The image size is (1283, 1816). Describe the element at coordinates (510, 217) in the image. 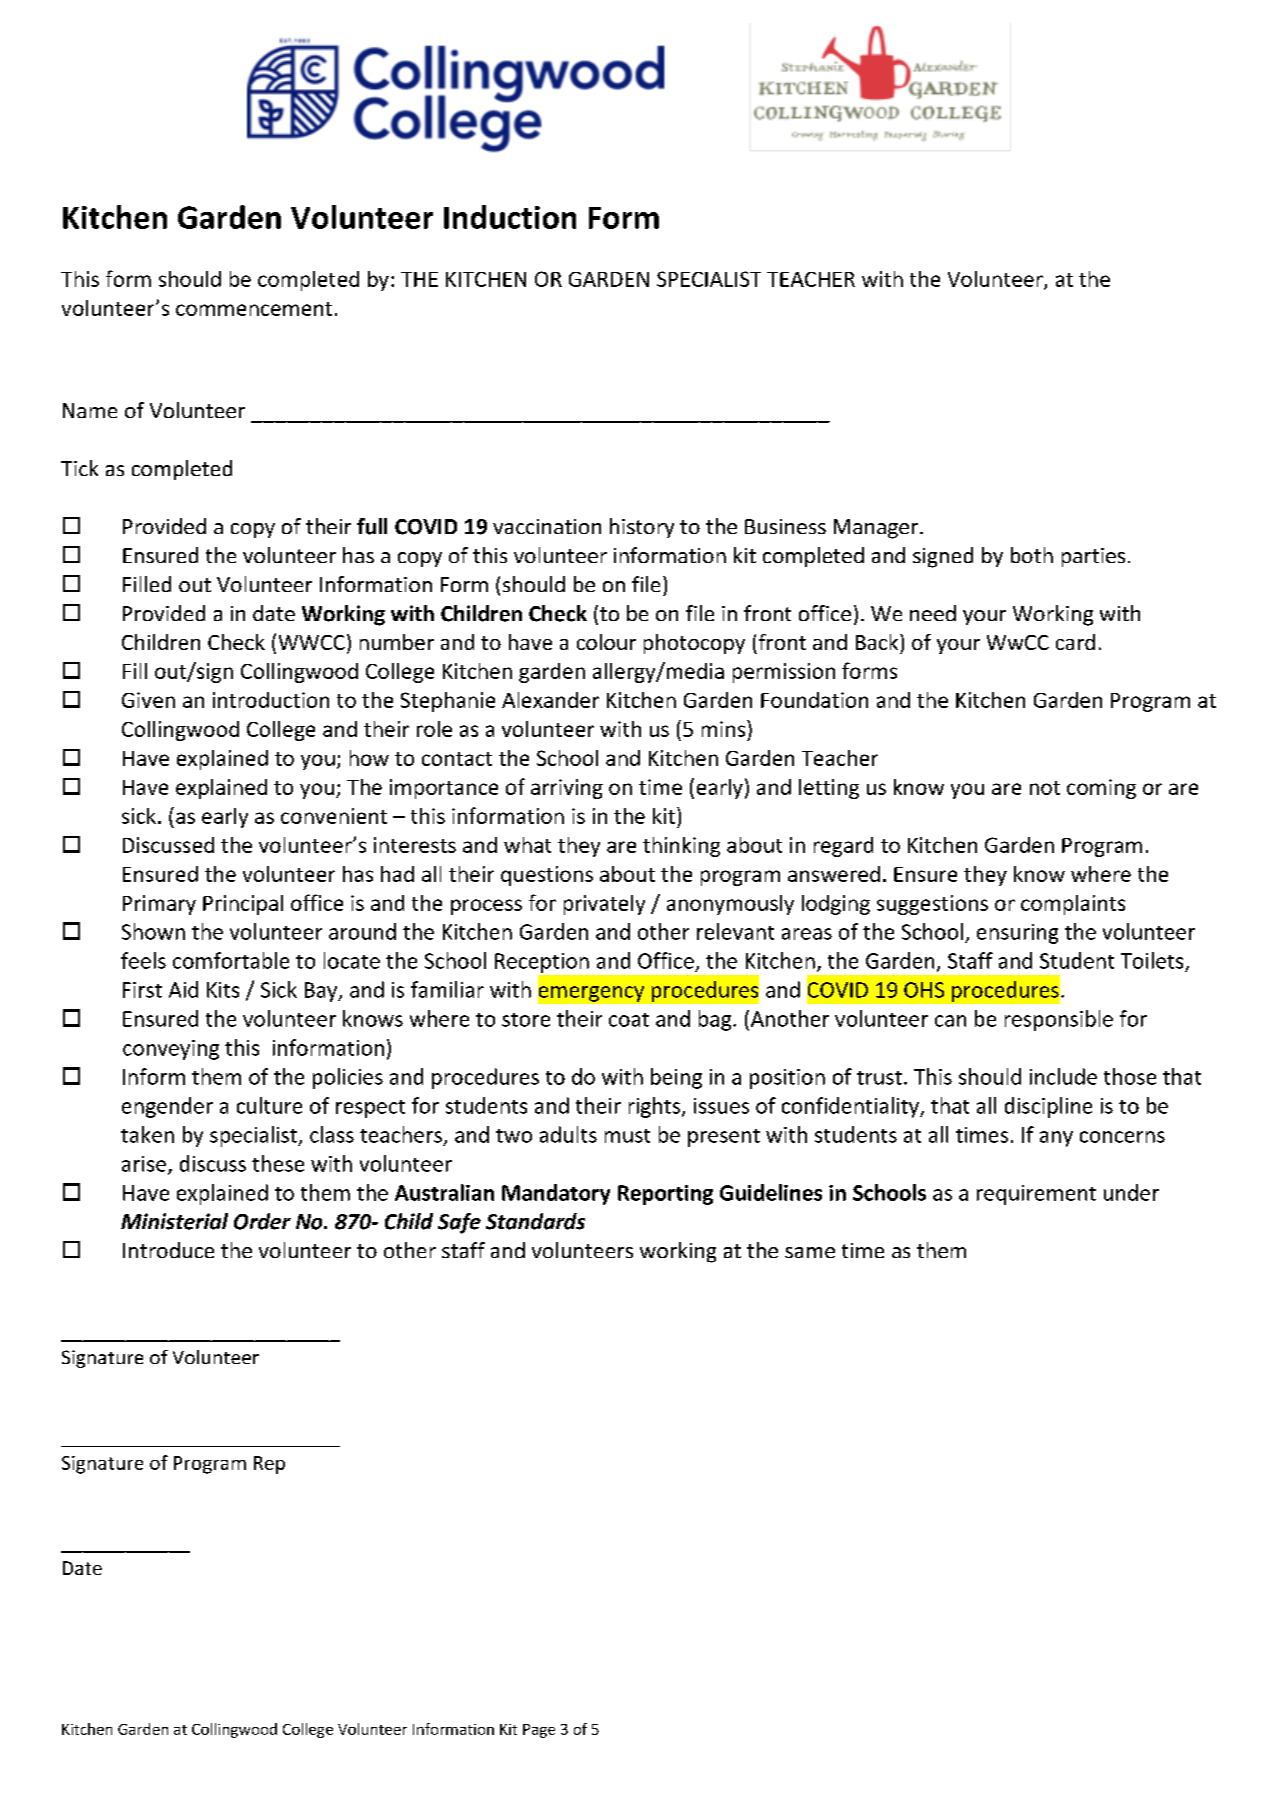

I see `Induction` at that location.
